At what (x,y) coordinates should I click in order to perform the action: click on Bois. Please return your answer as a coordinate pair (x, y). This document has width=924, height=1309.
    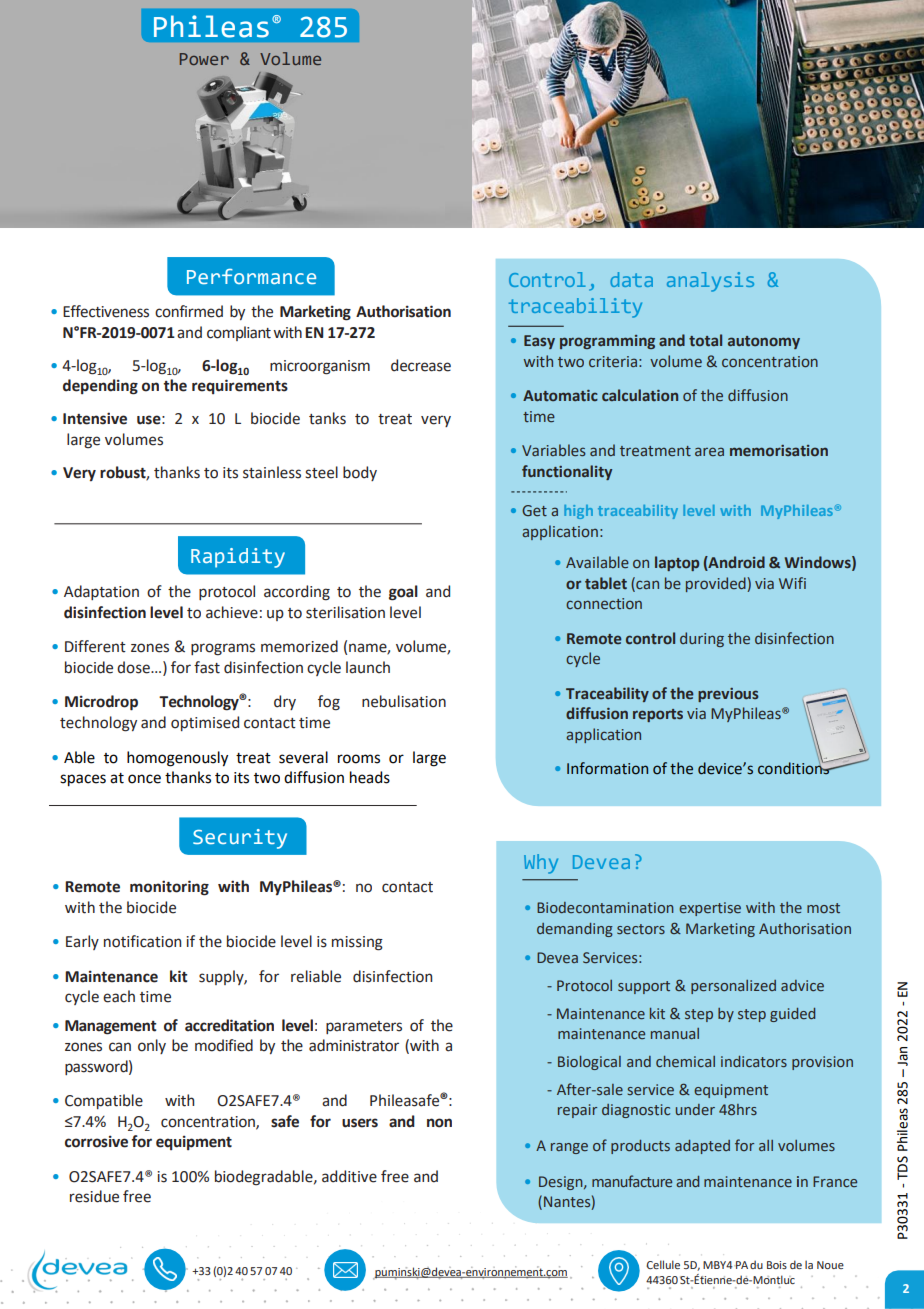
    Looking at the image, I should click on (777, 1265).
